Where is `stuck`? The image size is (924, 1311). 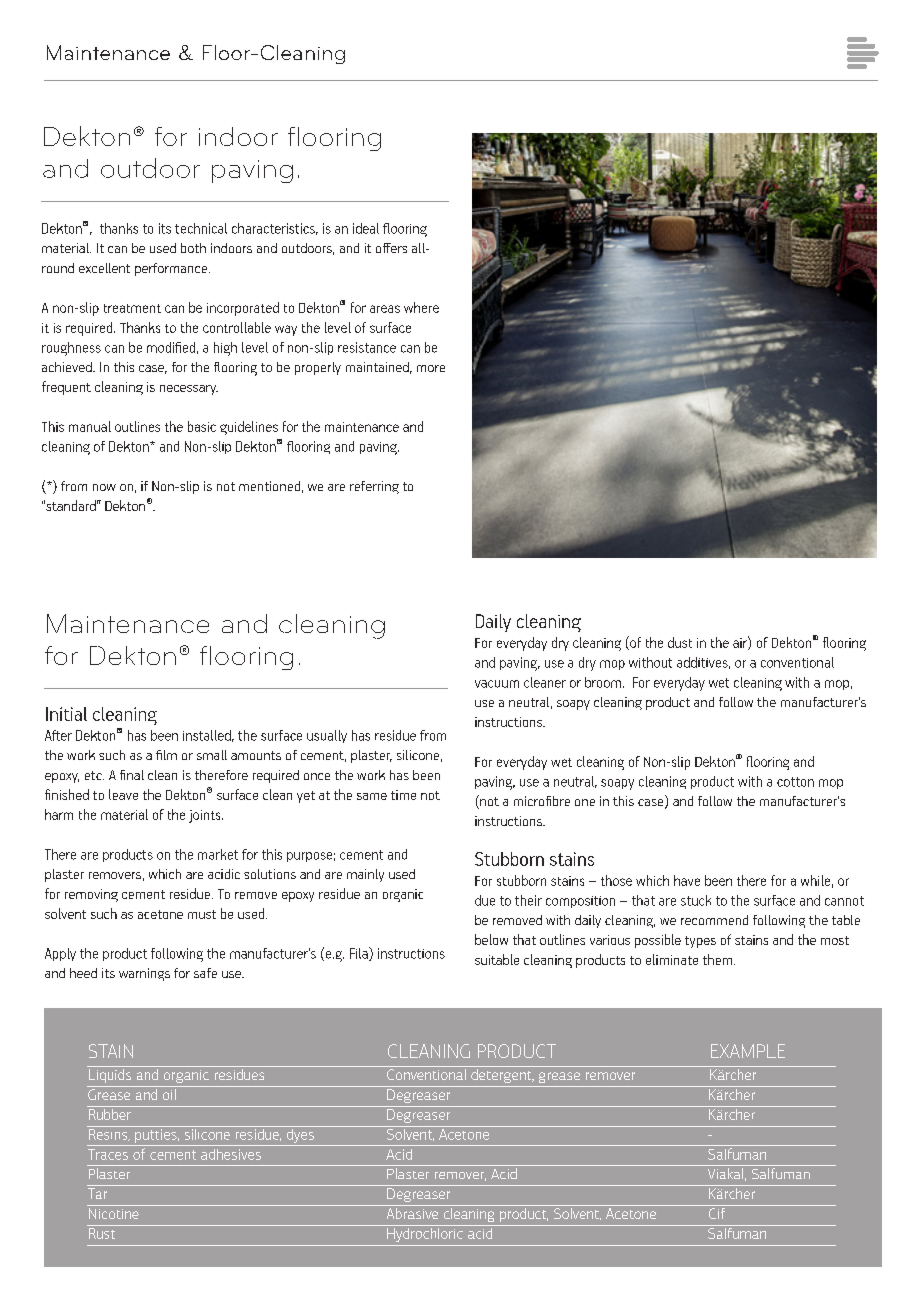
stuck is located at coordinates (696, 900).
